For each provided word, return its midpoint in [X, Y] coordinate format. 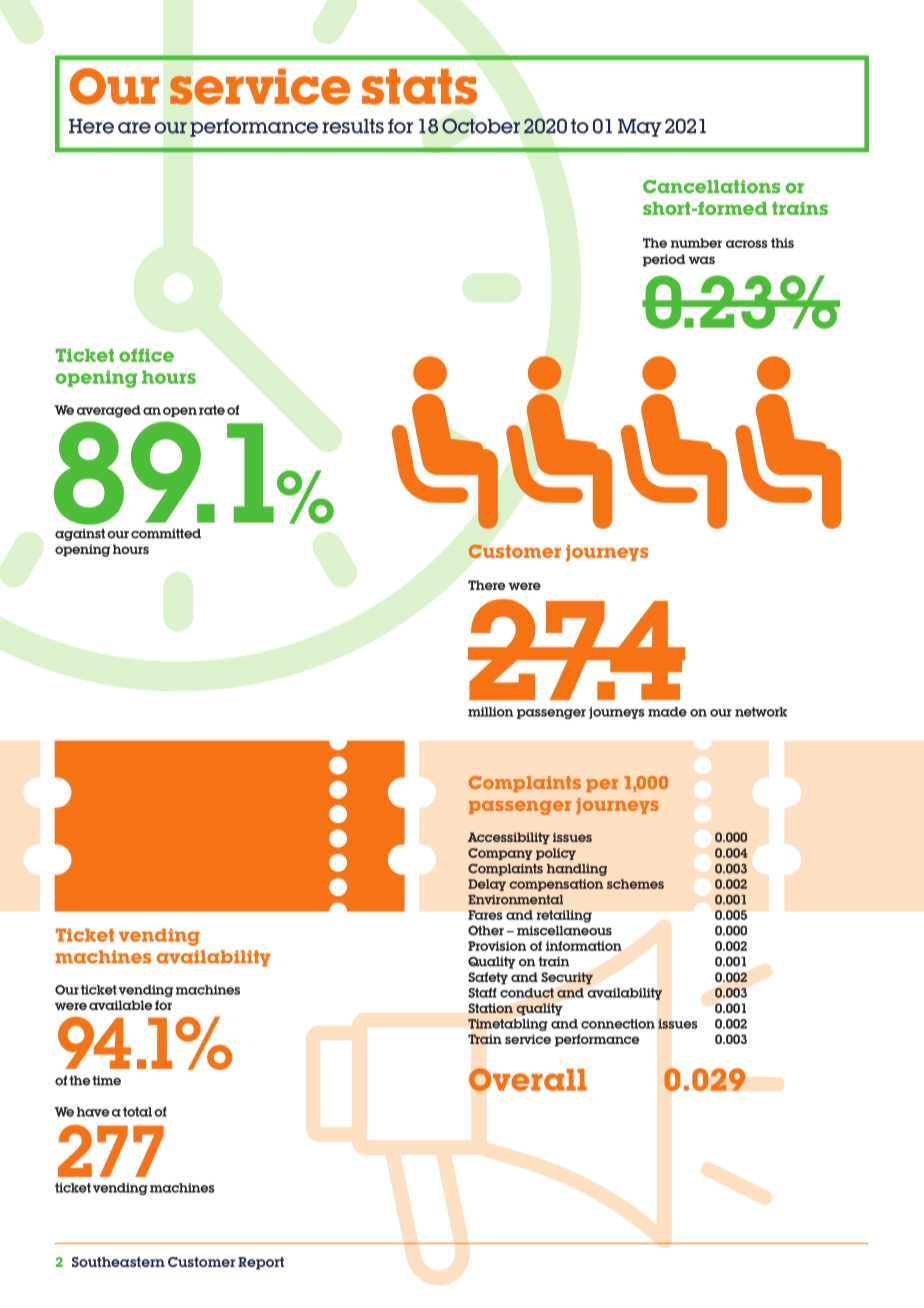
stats [419, 87]
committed [166, 534]
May [640, 128]
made [667, 712]
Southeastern [118, 1262]
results [353, 126]
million [491, 712]
